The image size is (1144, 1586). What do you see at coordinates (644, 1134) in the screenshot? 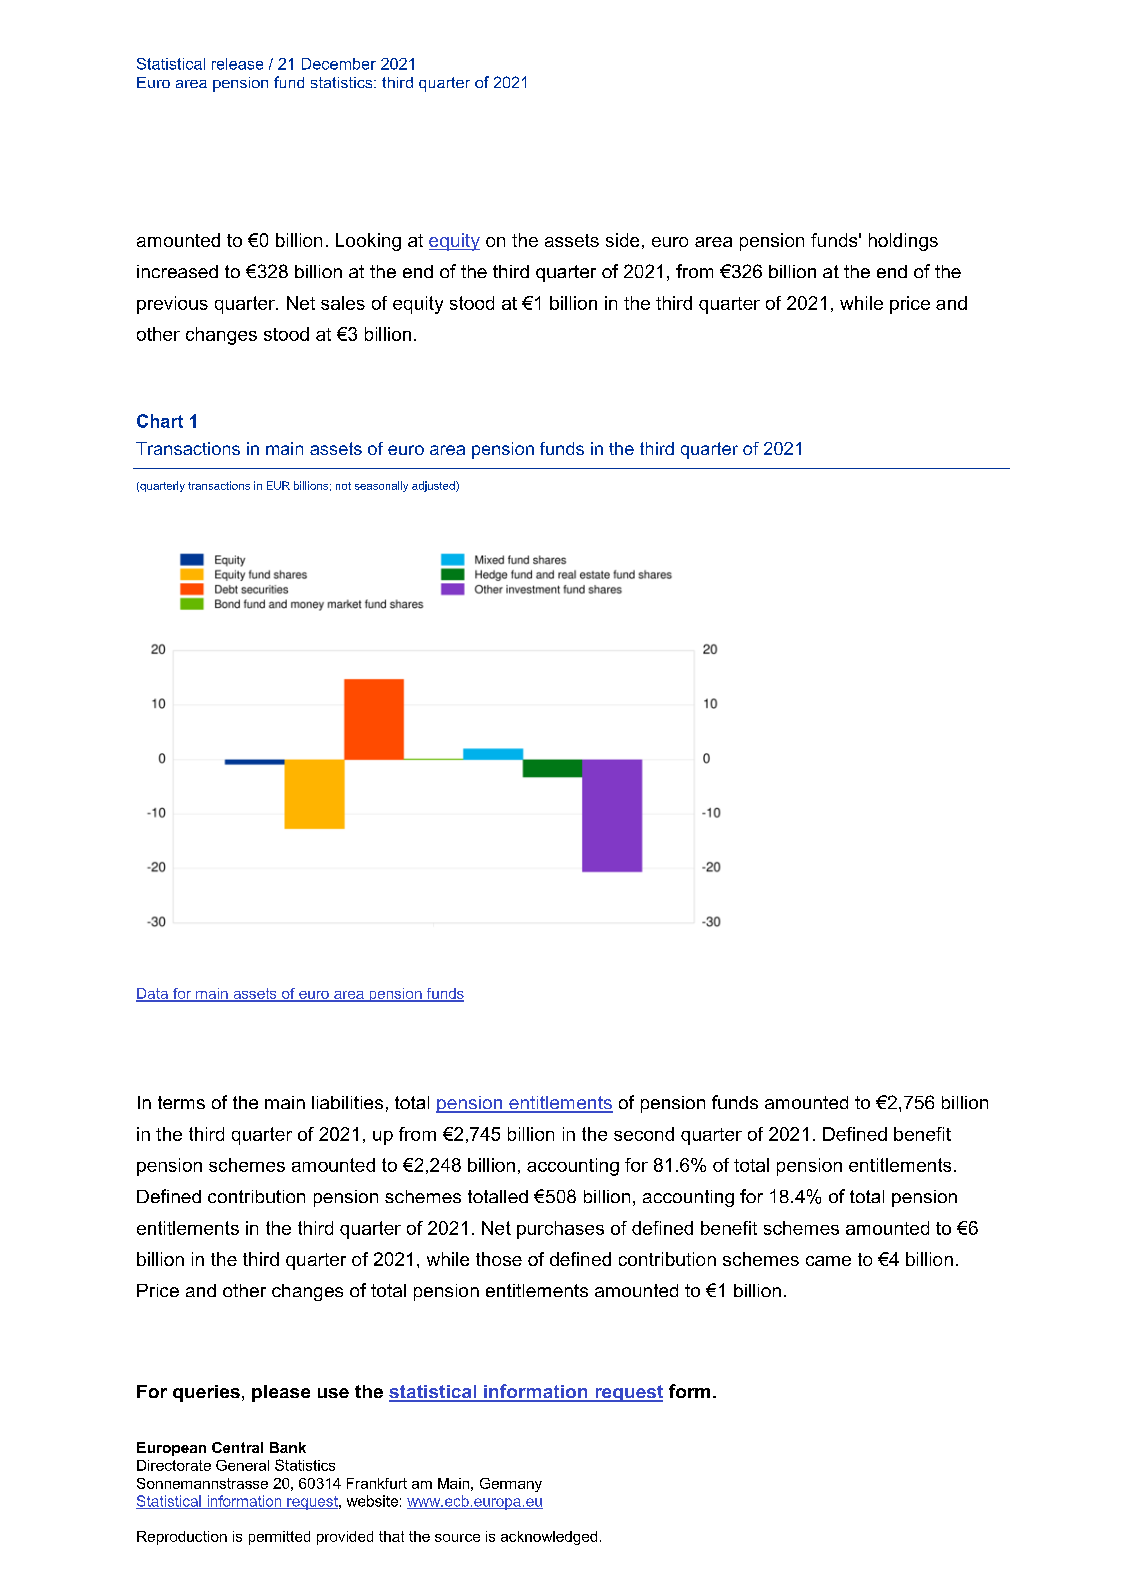
I see `second` at bounding box center [644, 1134].
